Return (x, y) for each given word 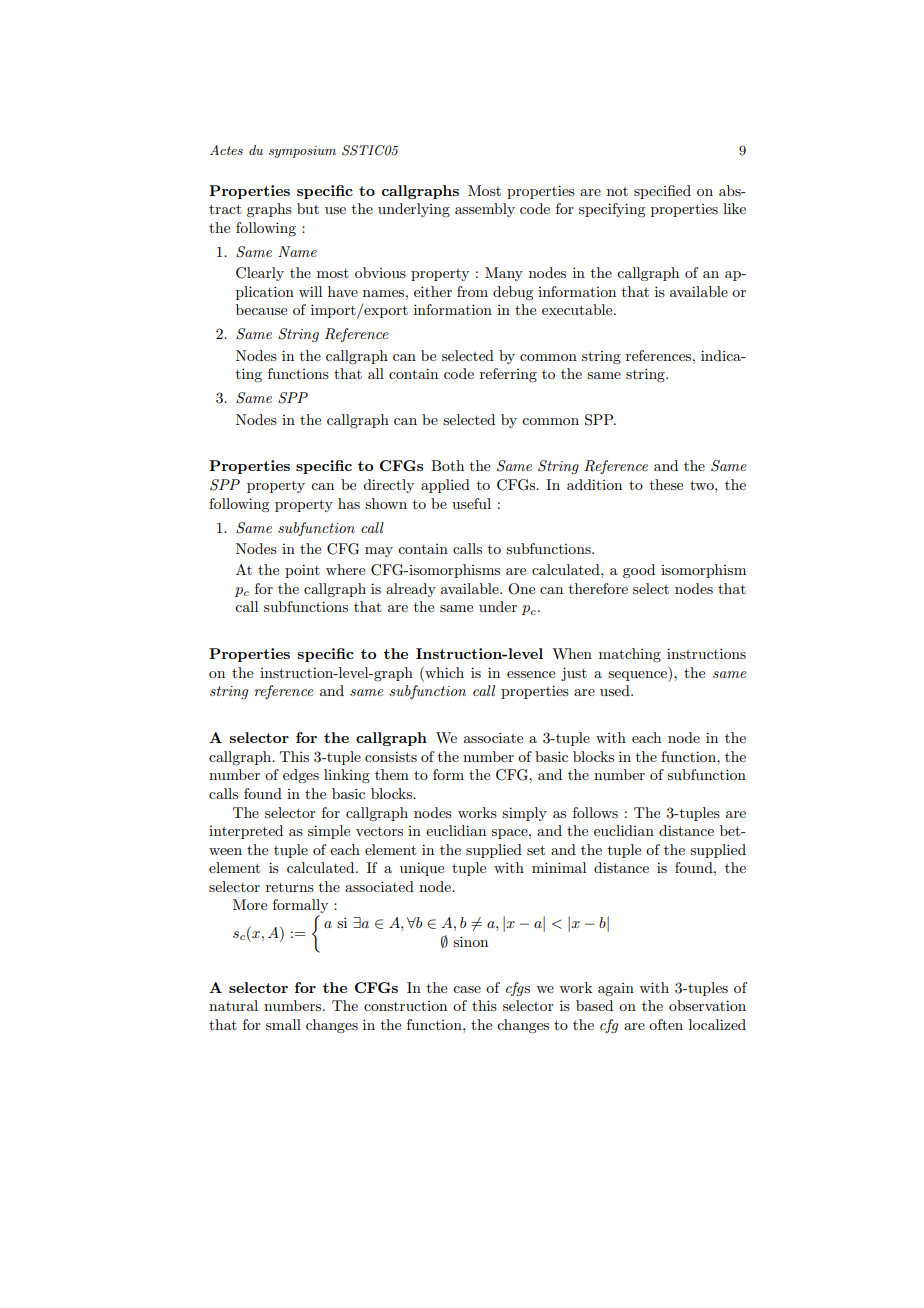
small (283, 1024)
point (302, 571)
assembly (485, 210)
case (467, 989)
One (521, 589)
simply (524, 814)
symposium (302, 152)
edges (301, 776)
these (666, 484)
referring (508, 375)
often (666, 1024)
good (639, 571)
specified (662, 192)
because (261, 309)
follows (595, 812)
